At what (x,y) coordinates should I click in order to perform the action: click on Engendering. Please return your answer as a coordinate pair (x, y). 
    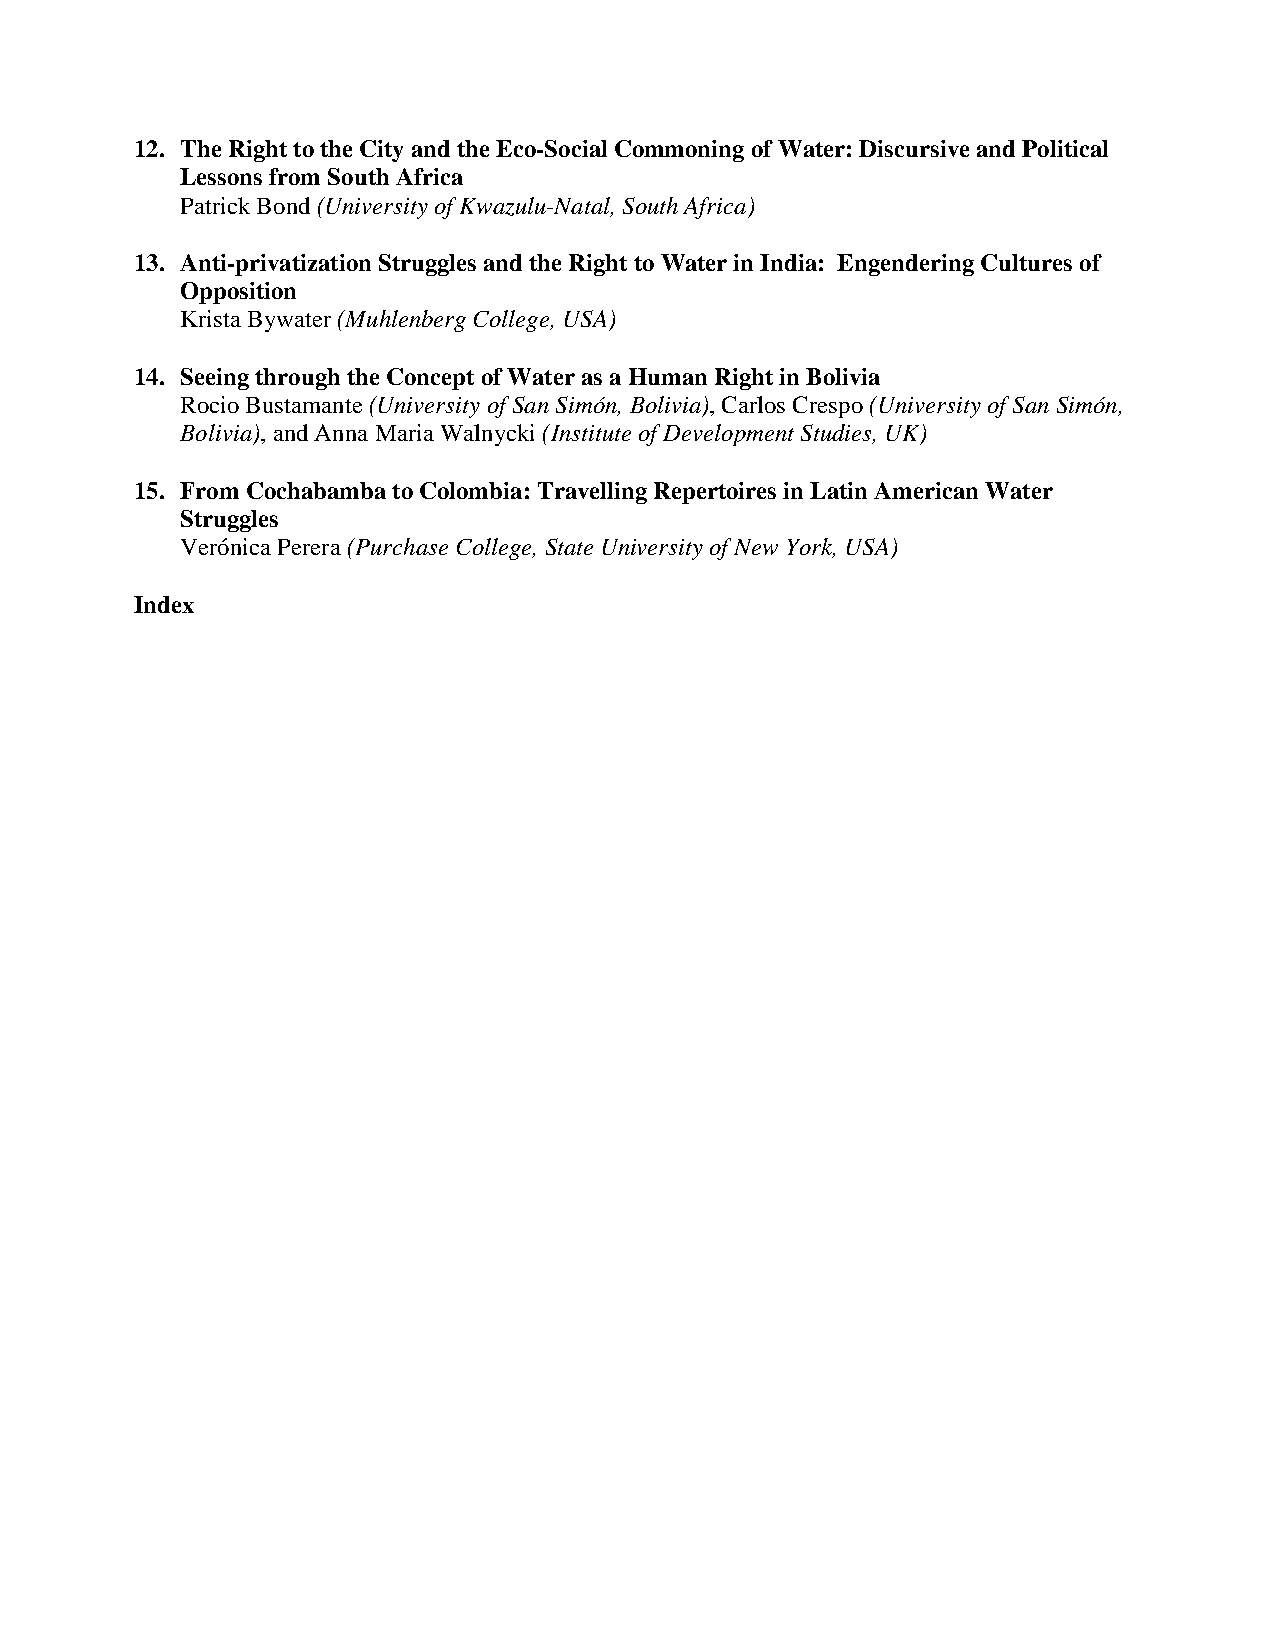
    Looking at the image, I should click on (905, 265).
